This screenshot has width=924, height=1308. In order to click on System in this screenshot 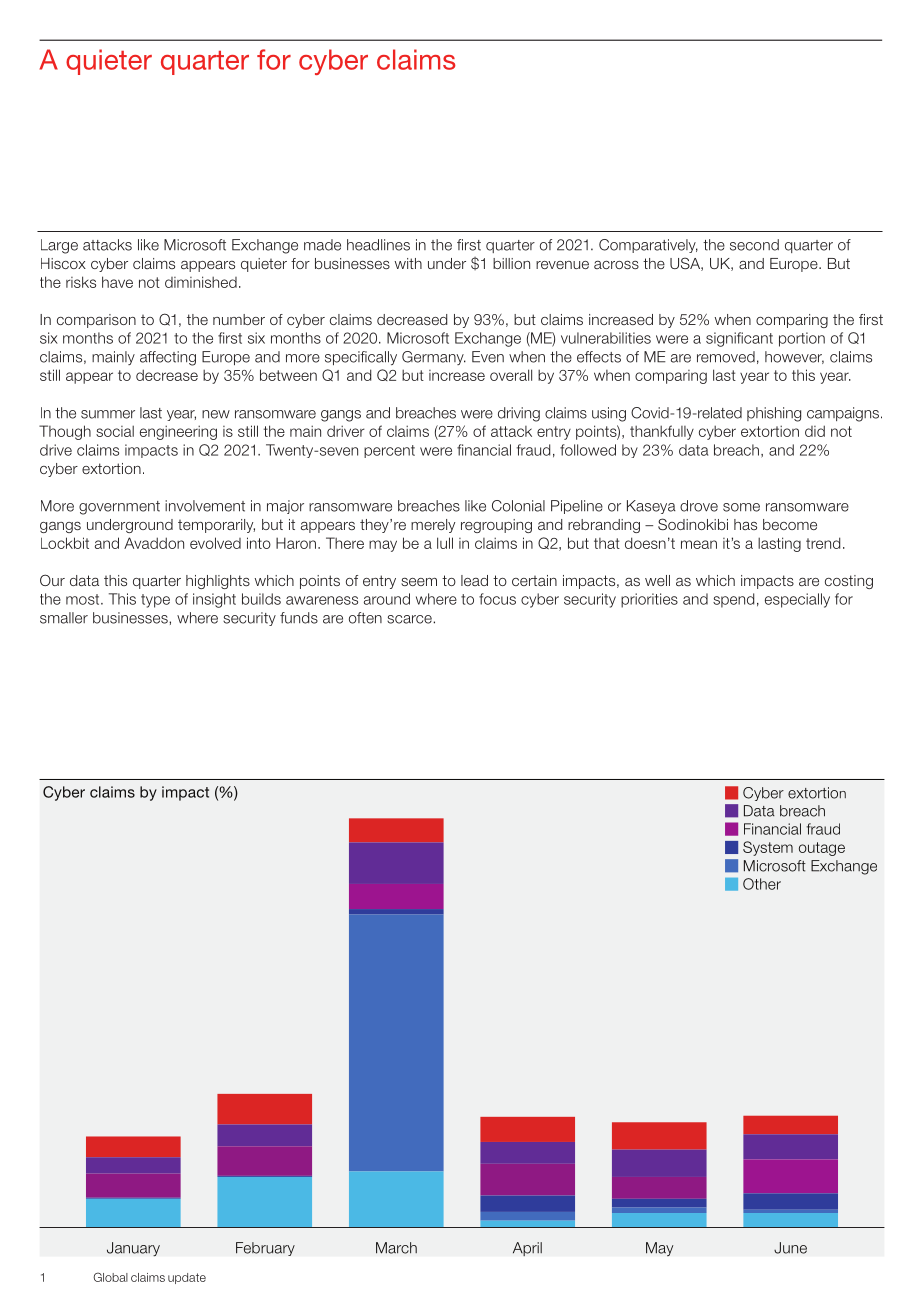, I will do `click(768, 848)`.
